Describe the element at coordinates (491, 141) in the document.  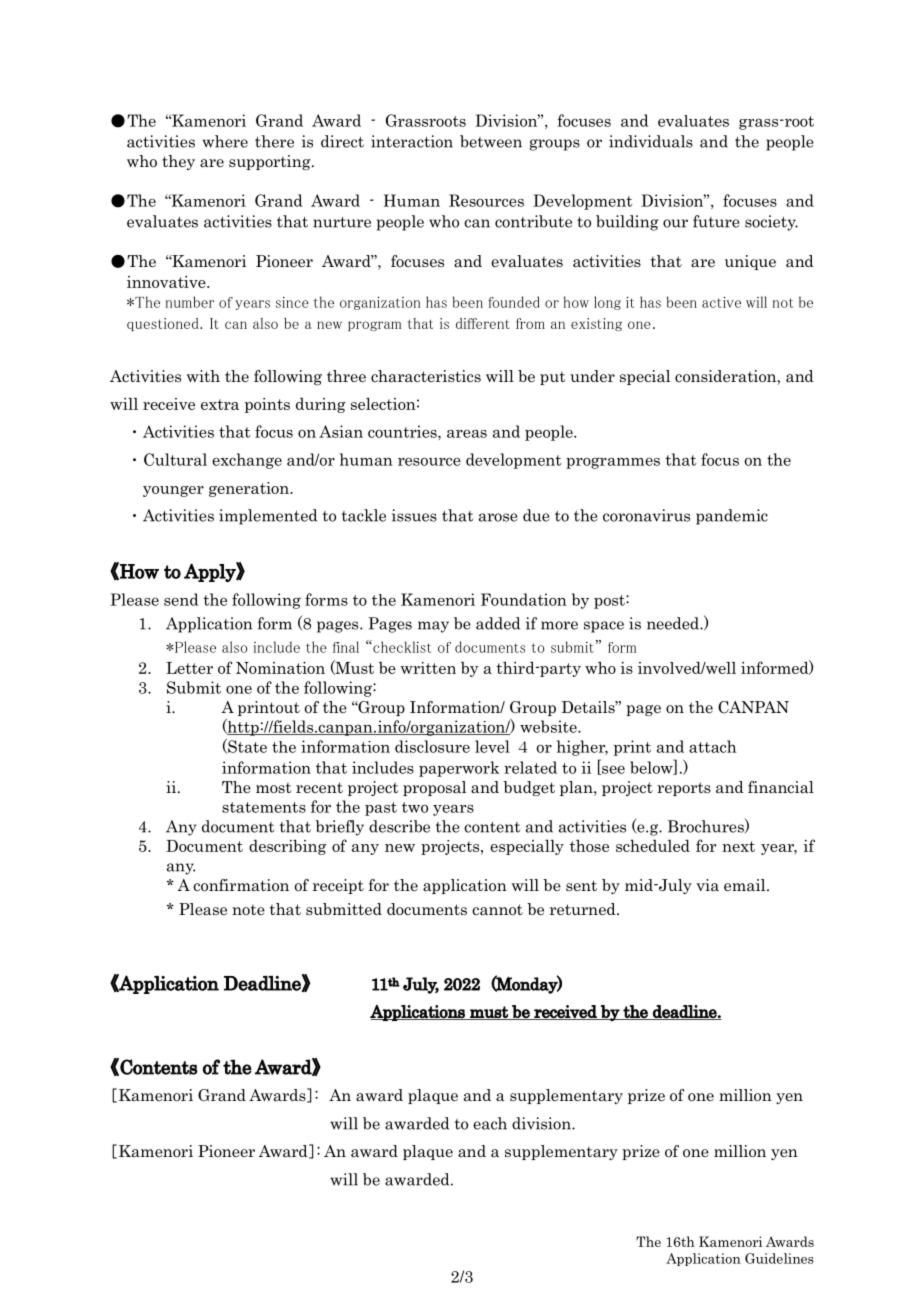
I see `between` at that location.
